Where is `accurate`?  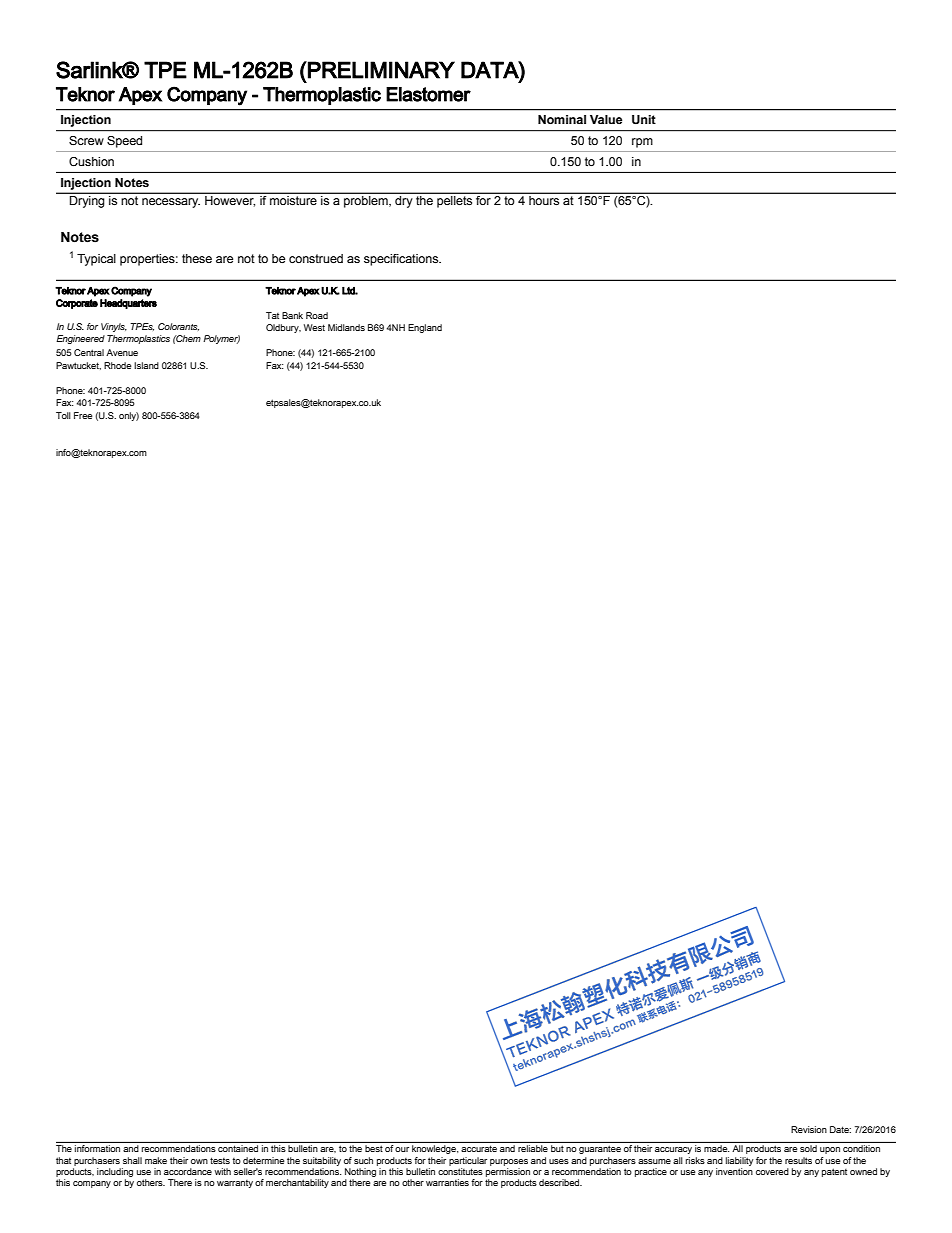
accurate is located at coordinates (479, 1149).
